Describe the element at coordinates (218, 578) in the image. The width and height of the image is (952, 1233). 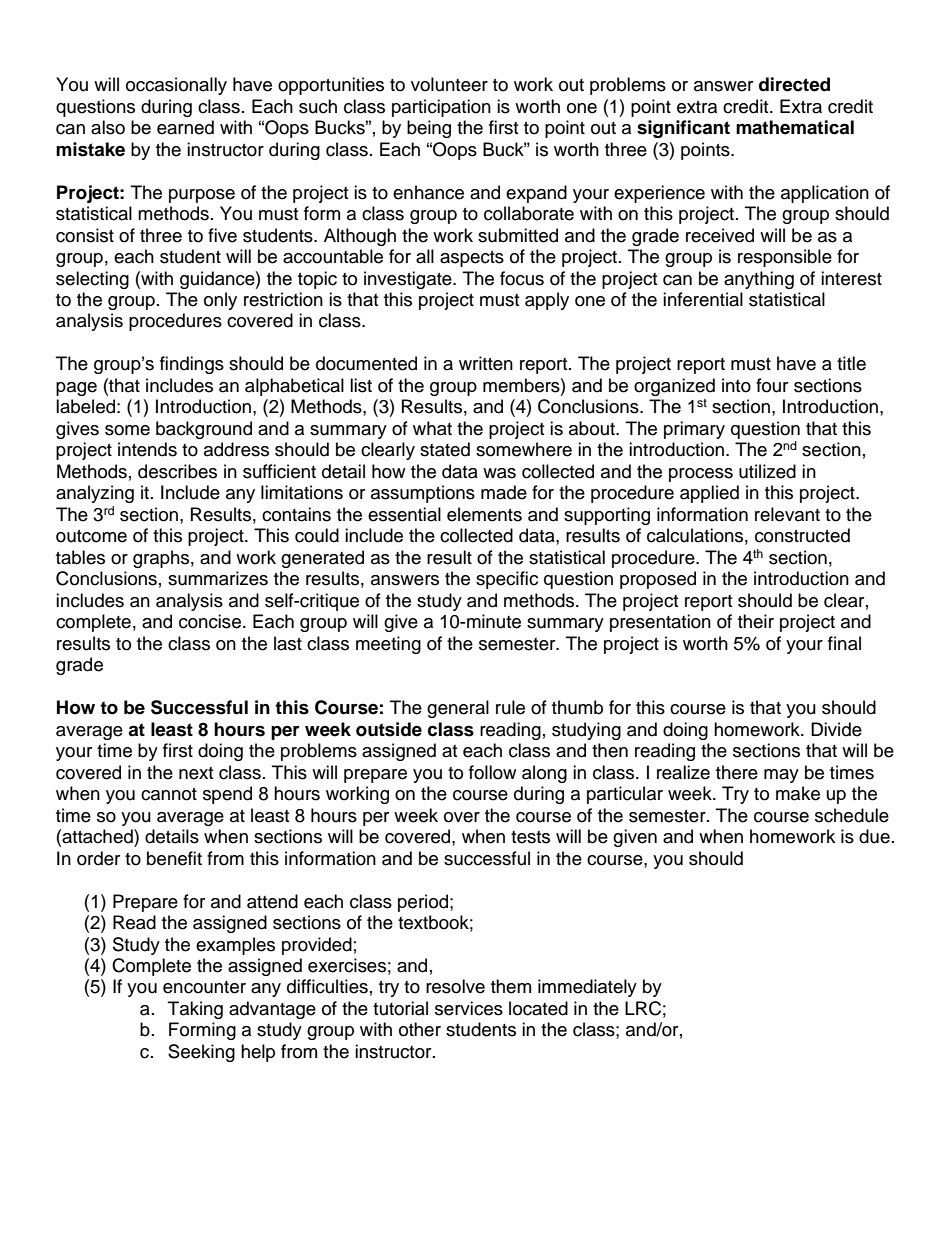
I see `summarizes` at that location.
